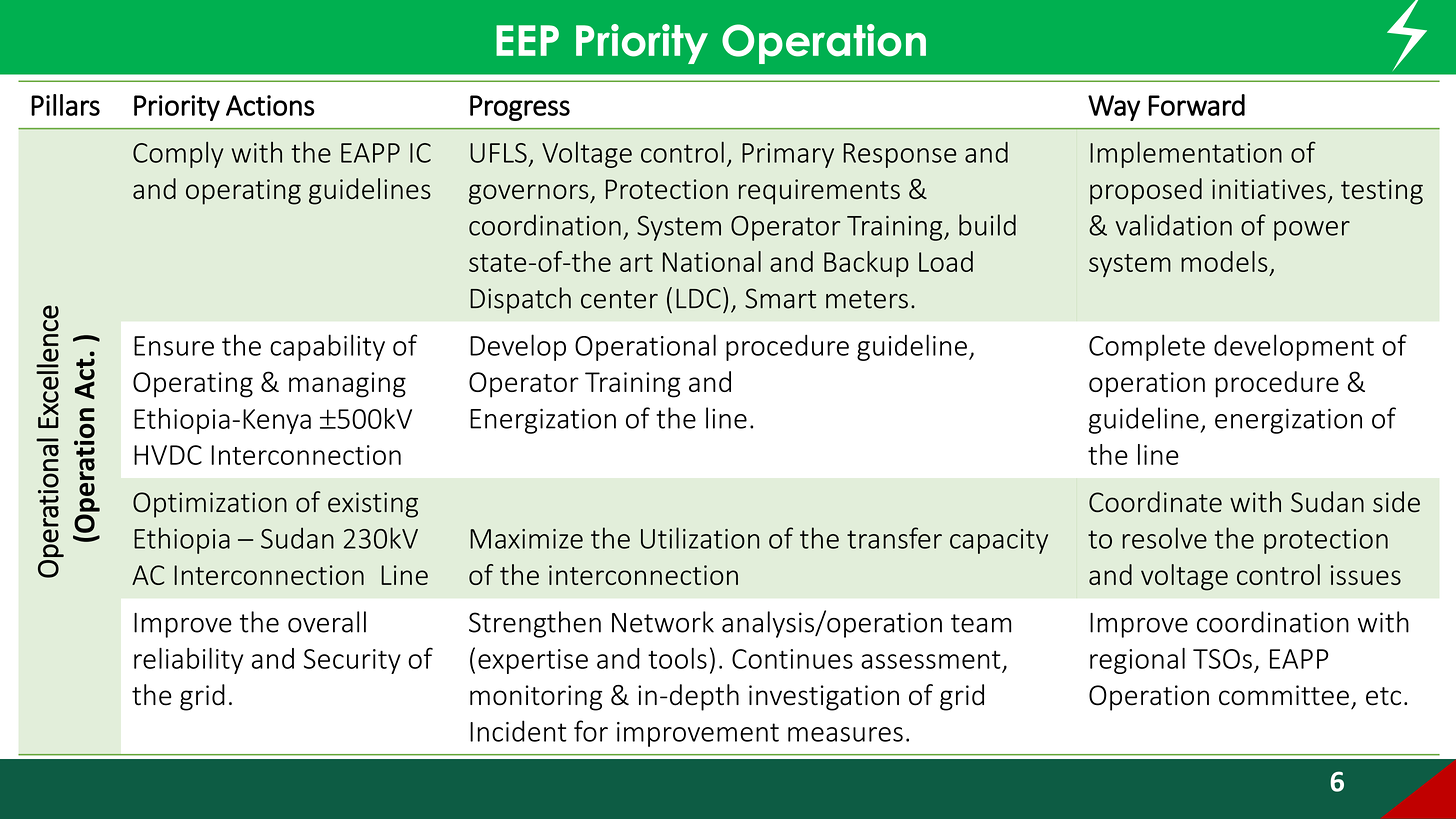 The width and height of the image is (1456, 819). I want to click on Ensure, so click(174, 346).
